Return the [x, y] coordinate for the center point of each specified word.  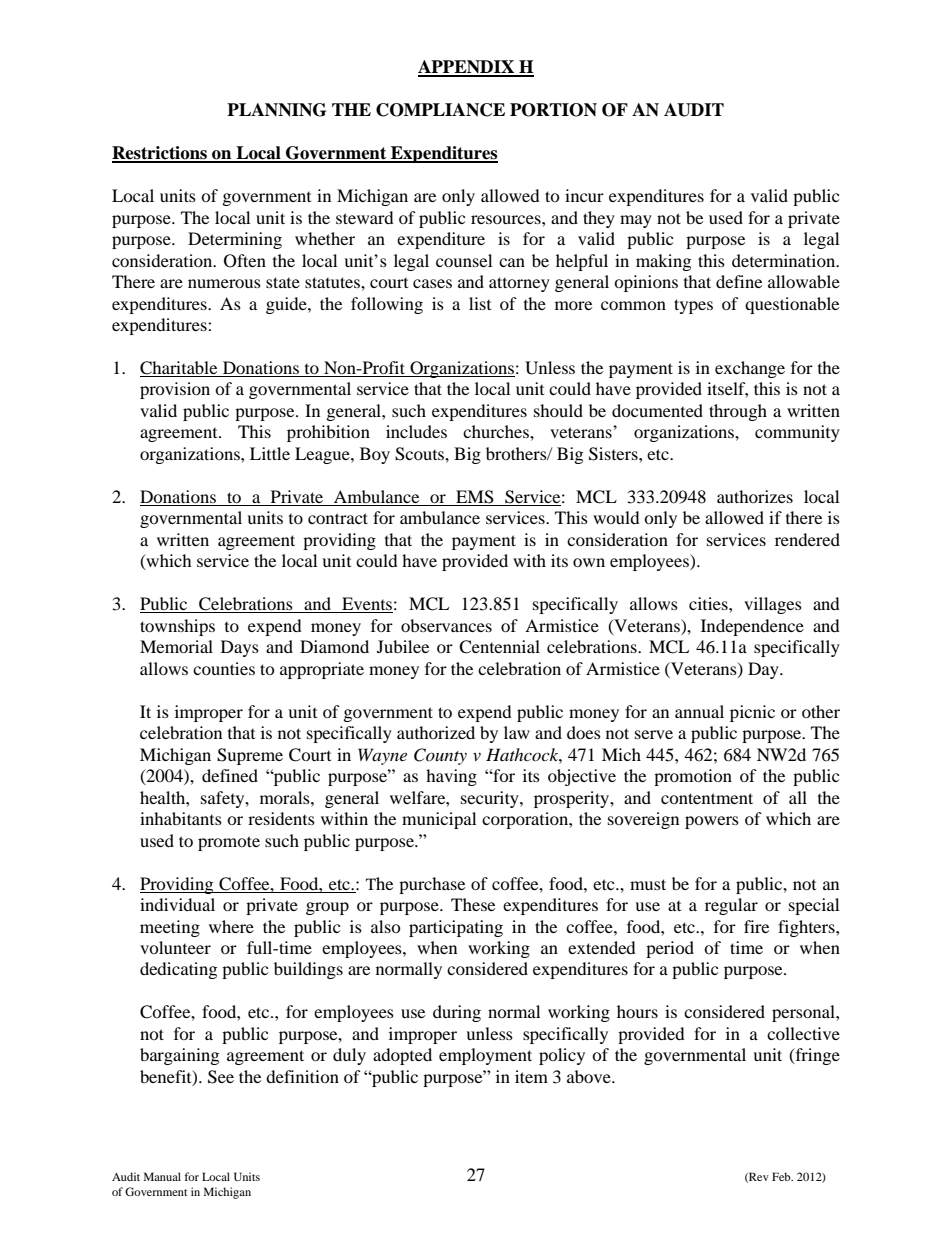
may [636, 221]
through [738, 412]
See [221, 1077]
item [531, 1076]
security [491, 799]
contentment [707, 798]
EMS [475, 498]
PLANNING [276, 110]
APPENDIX [467, 68]
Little [270, 453]
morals [286, 797]
